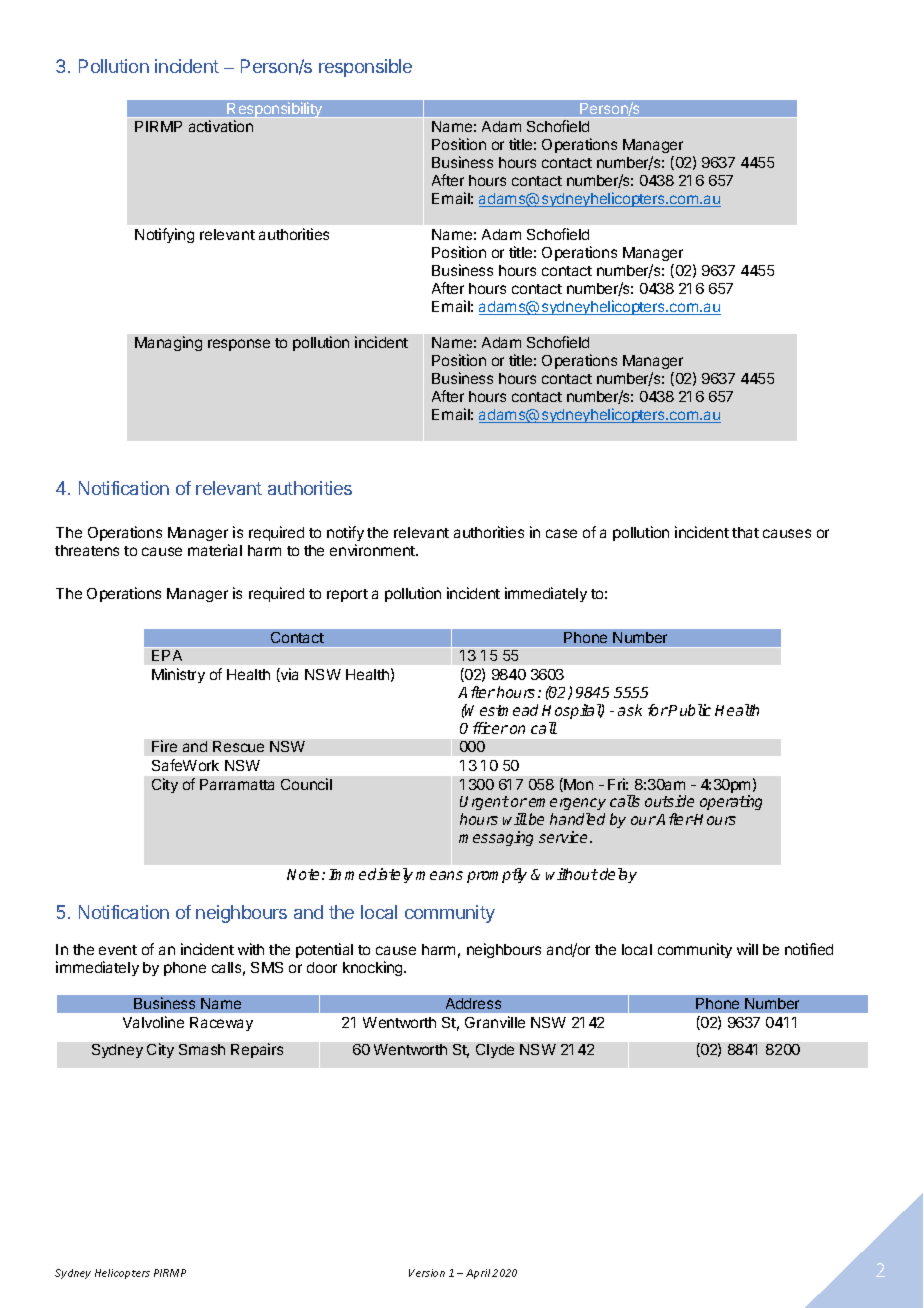 This screenshot has height=1308, width=924. Describe the element at coordinates (689, 710) in the screenshot. I see `Public` at that location.
